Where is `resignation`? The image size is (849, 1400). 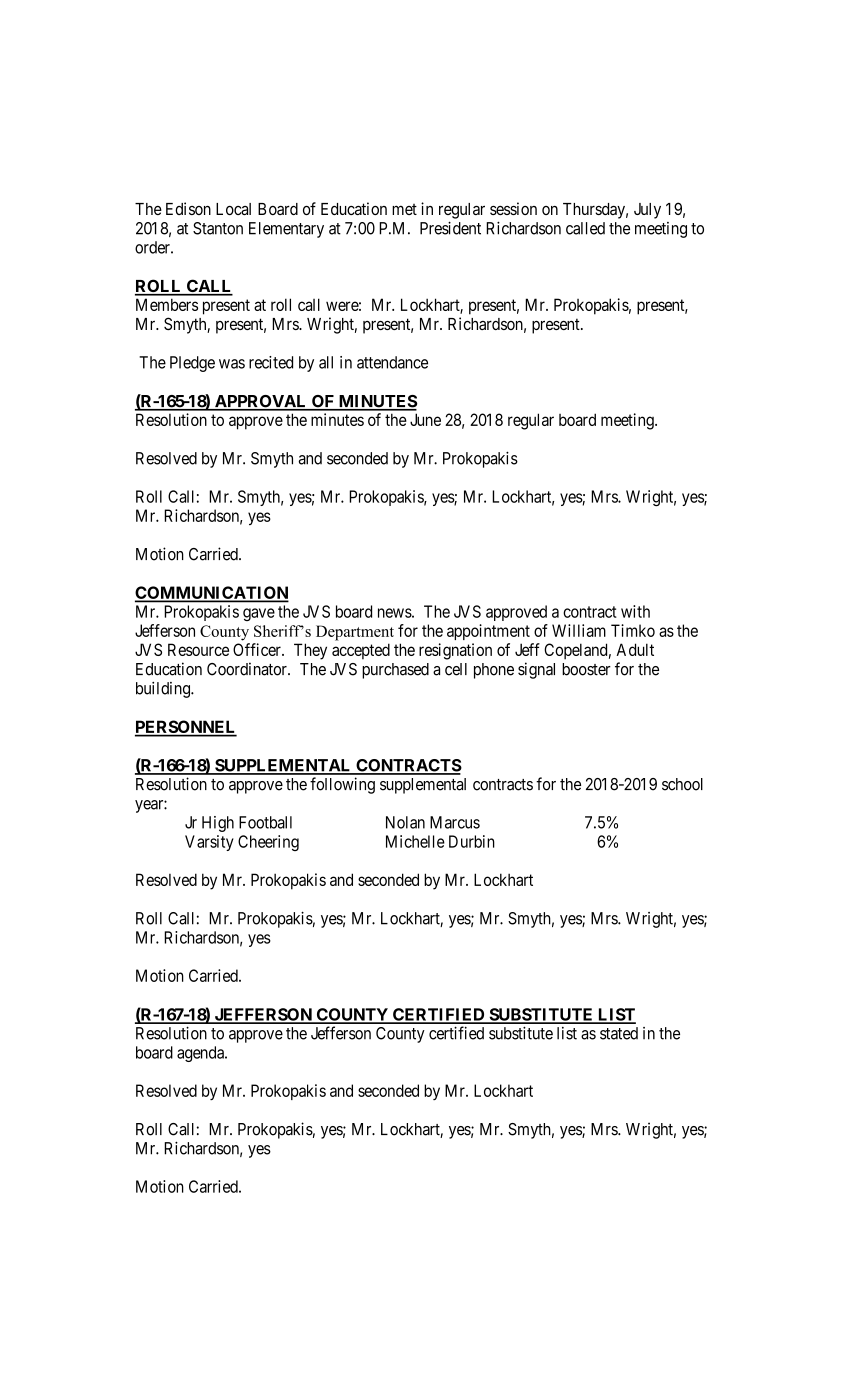 resignation is located at coordinates (455, 651).
